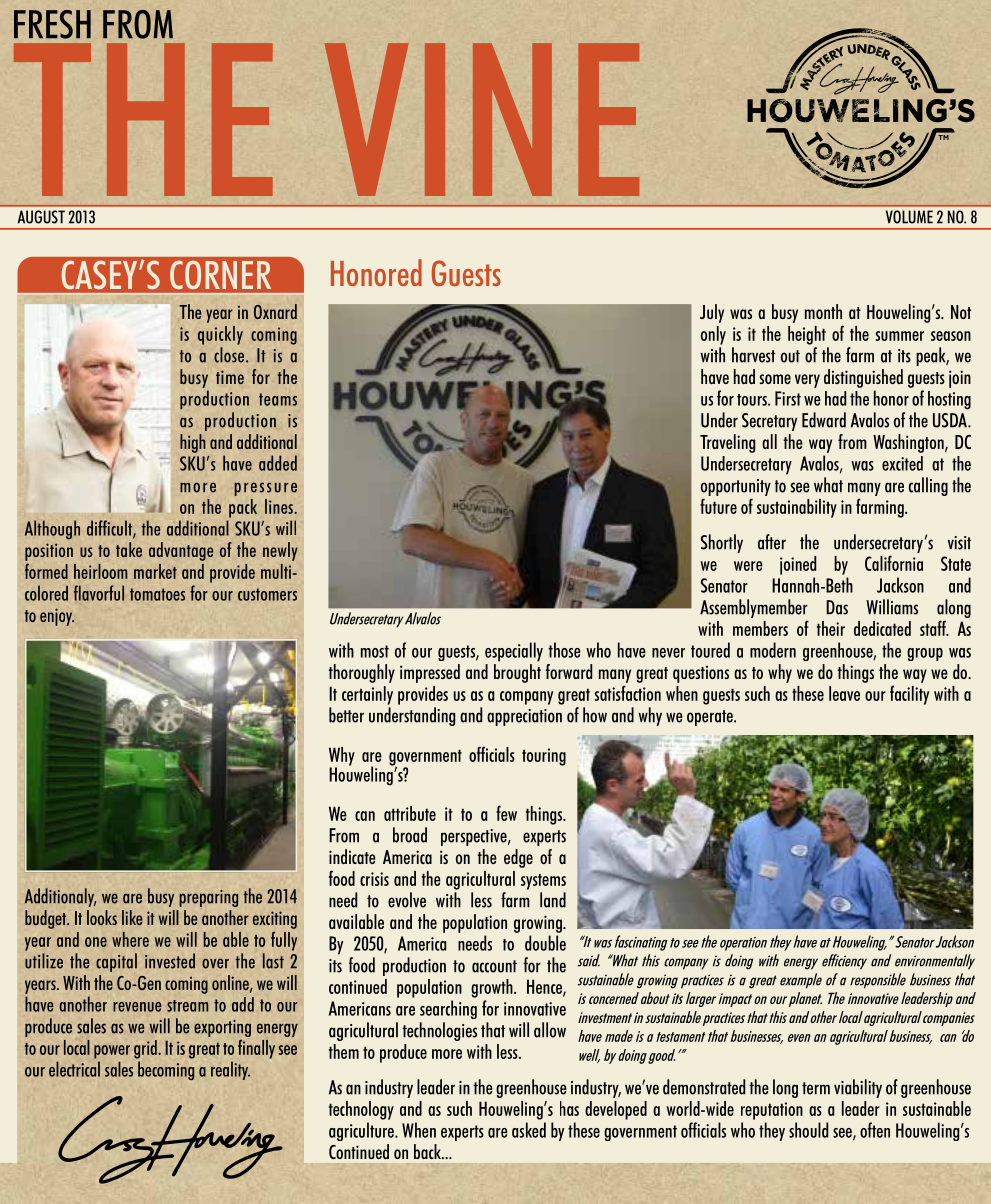 The image size is (991, 1204). I want to click on reality, so click(230, 1070).
